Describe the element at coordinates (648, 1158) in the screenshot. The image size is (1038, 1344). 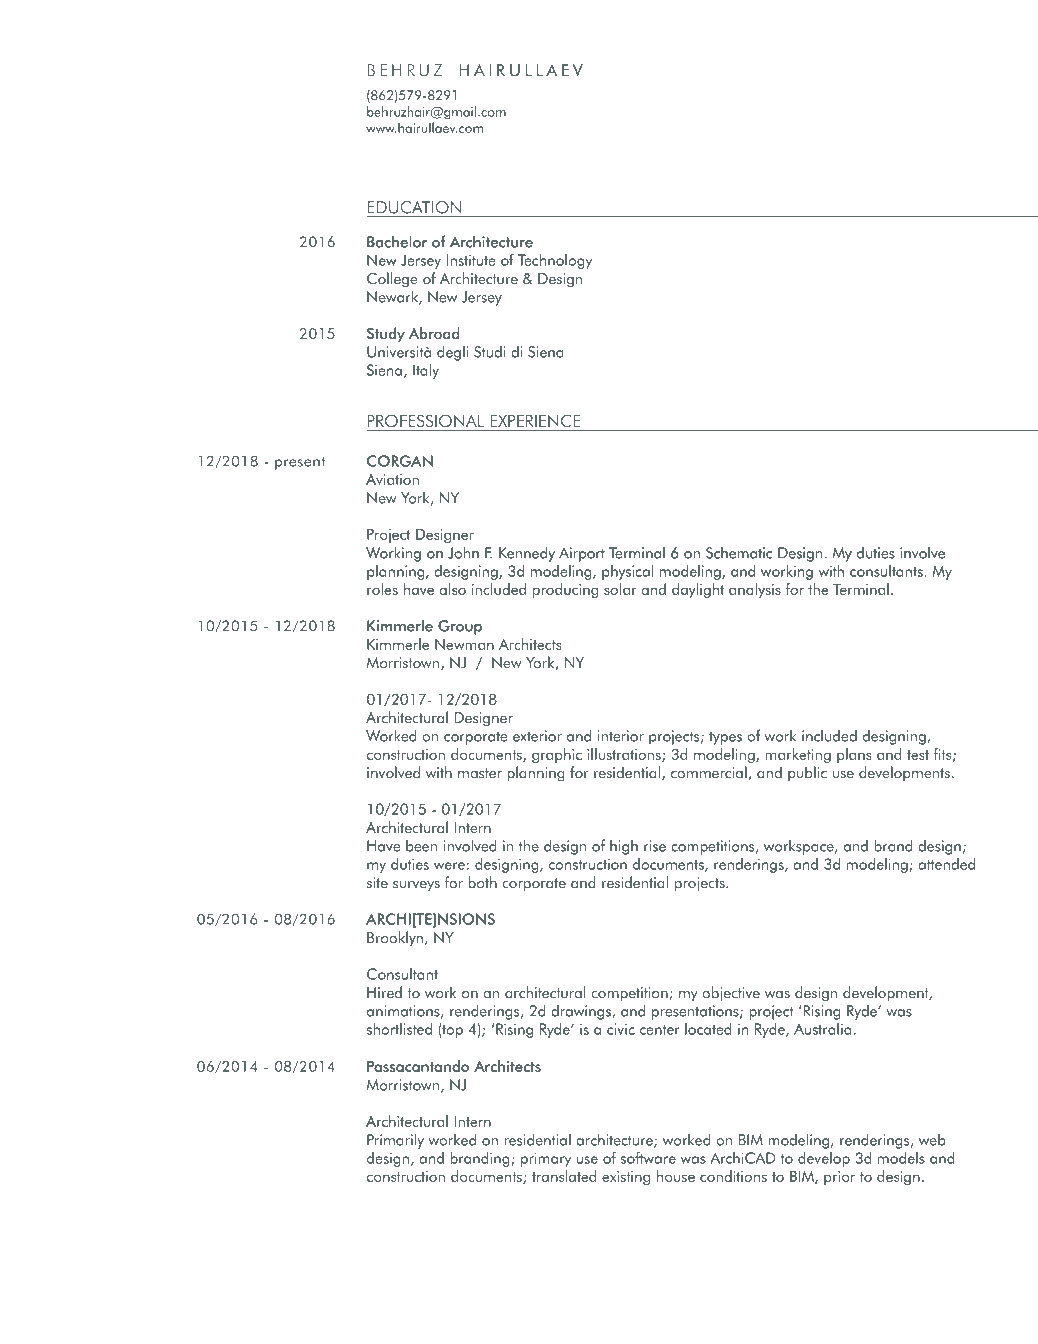
I see `software` at that location.
